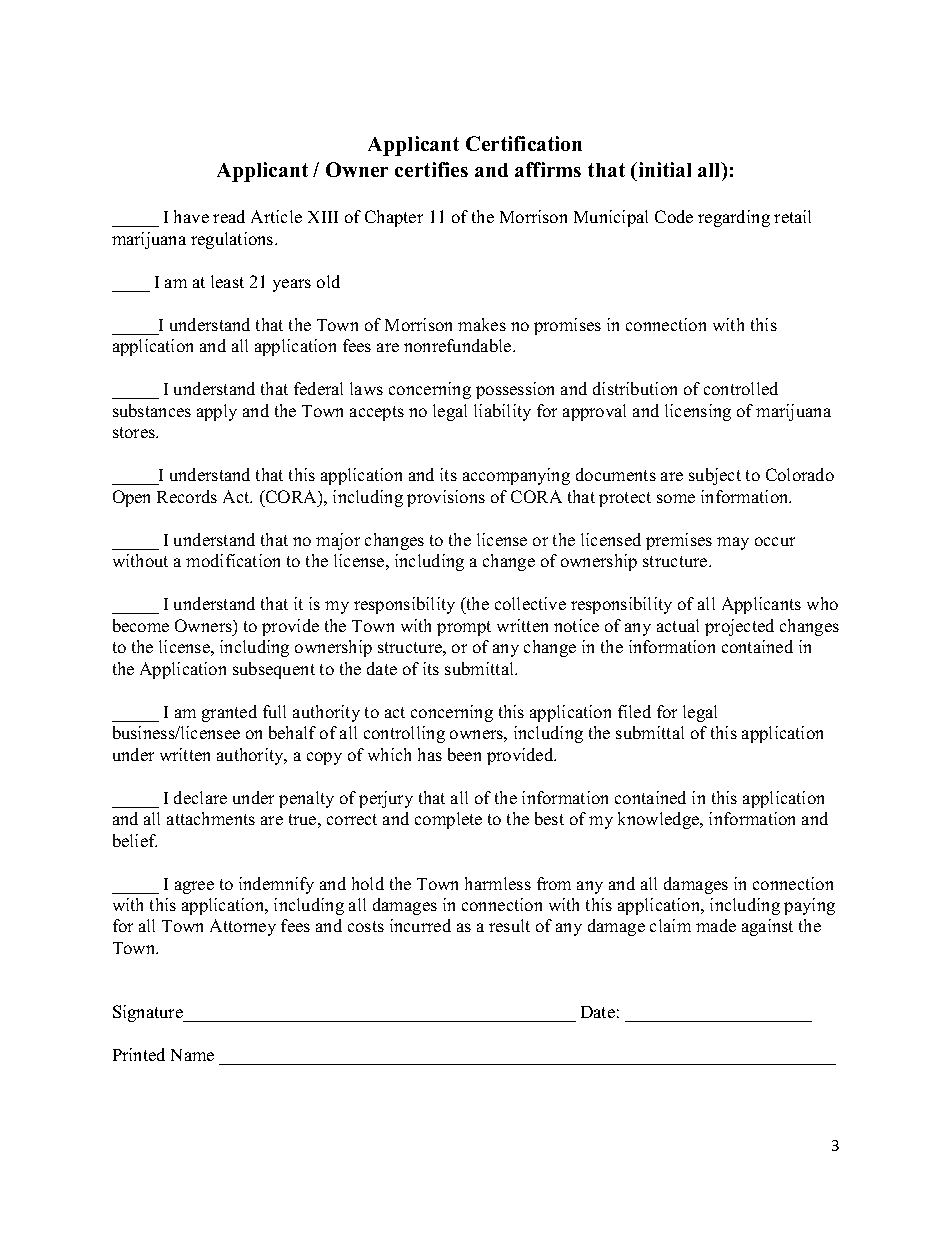 This screenshot has width=952, height=1233. Describe the element at coordinates (509, 925) in the screenshot. I see `result` at that location.
